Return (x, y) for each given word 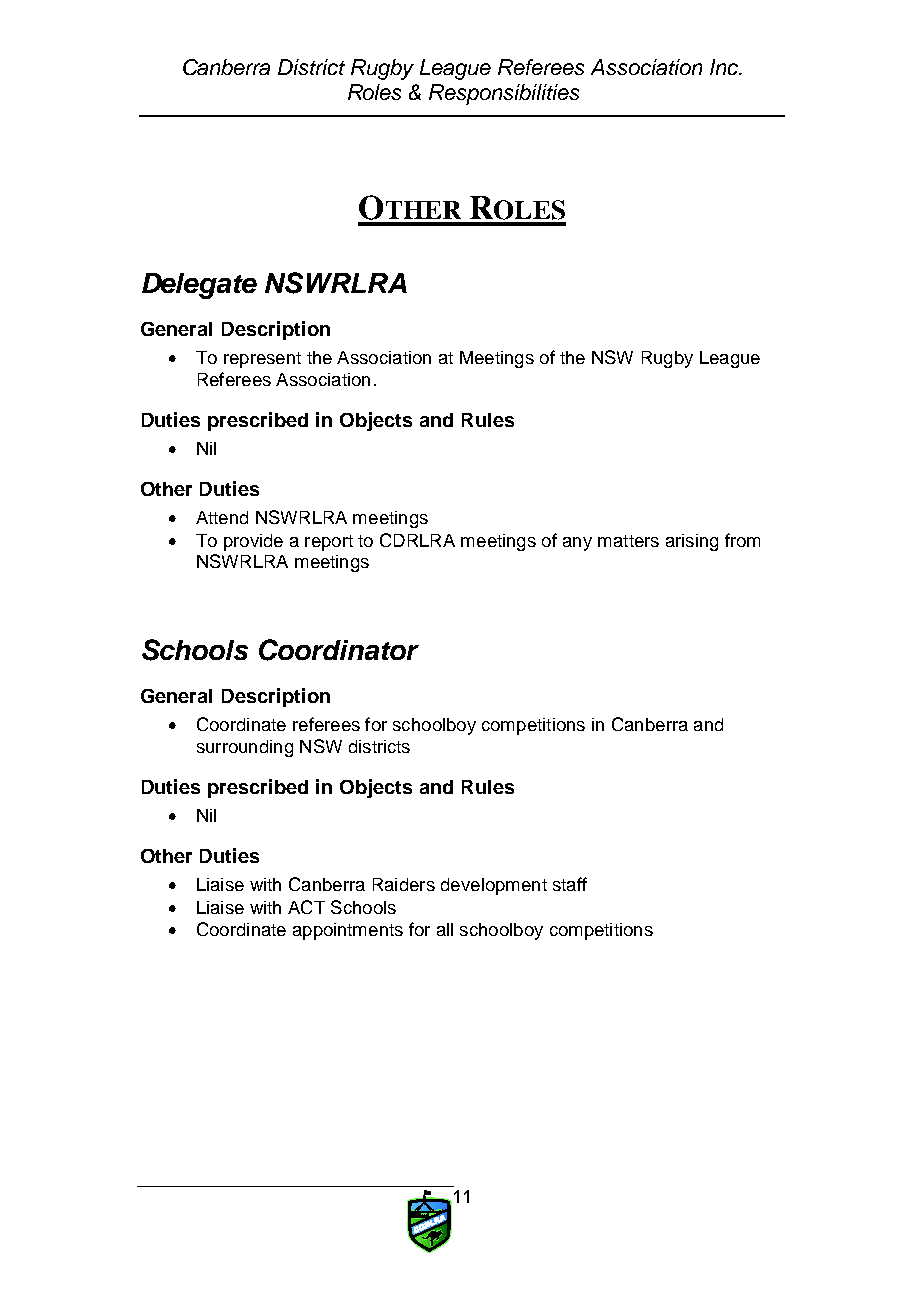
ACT (306, 907)
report (329, 543)
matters (628, 541)
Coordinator (339, 650)
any (577, 544)
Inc (725, 67)
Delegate (199, 286)
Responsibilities (504, 94)
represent (262, 360)
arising (692, 542)
